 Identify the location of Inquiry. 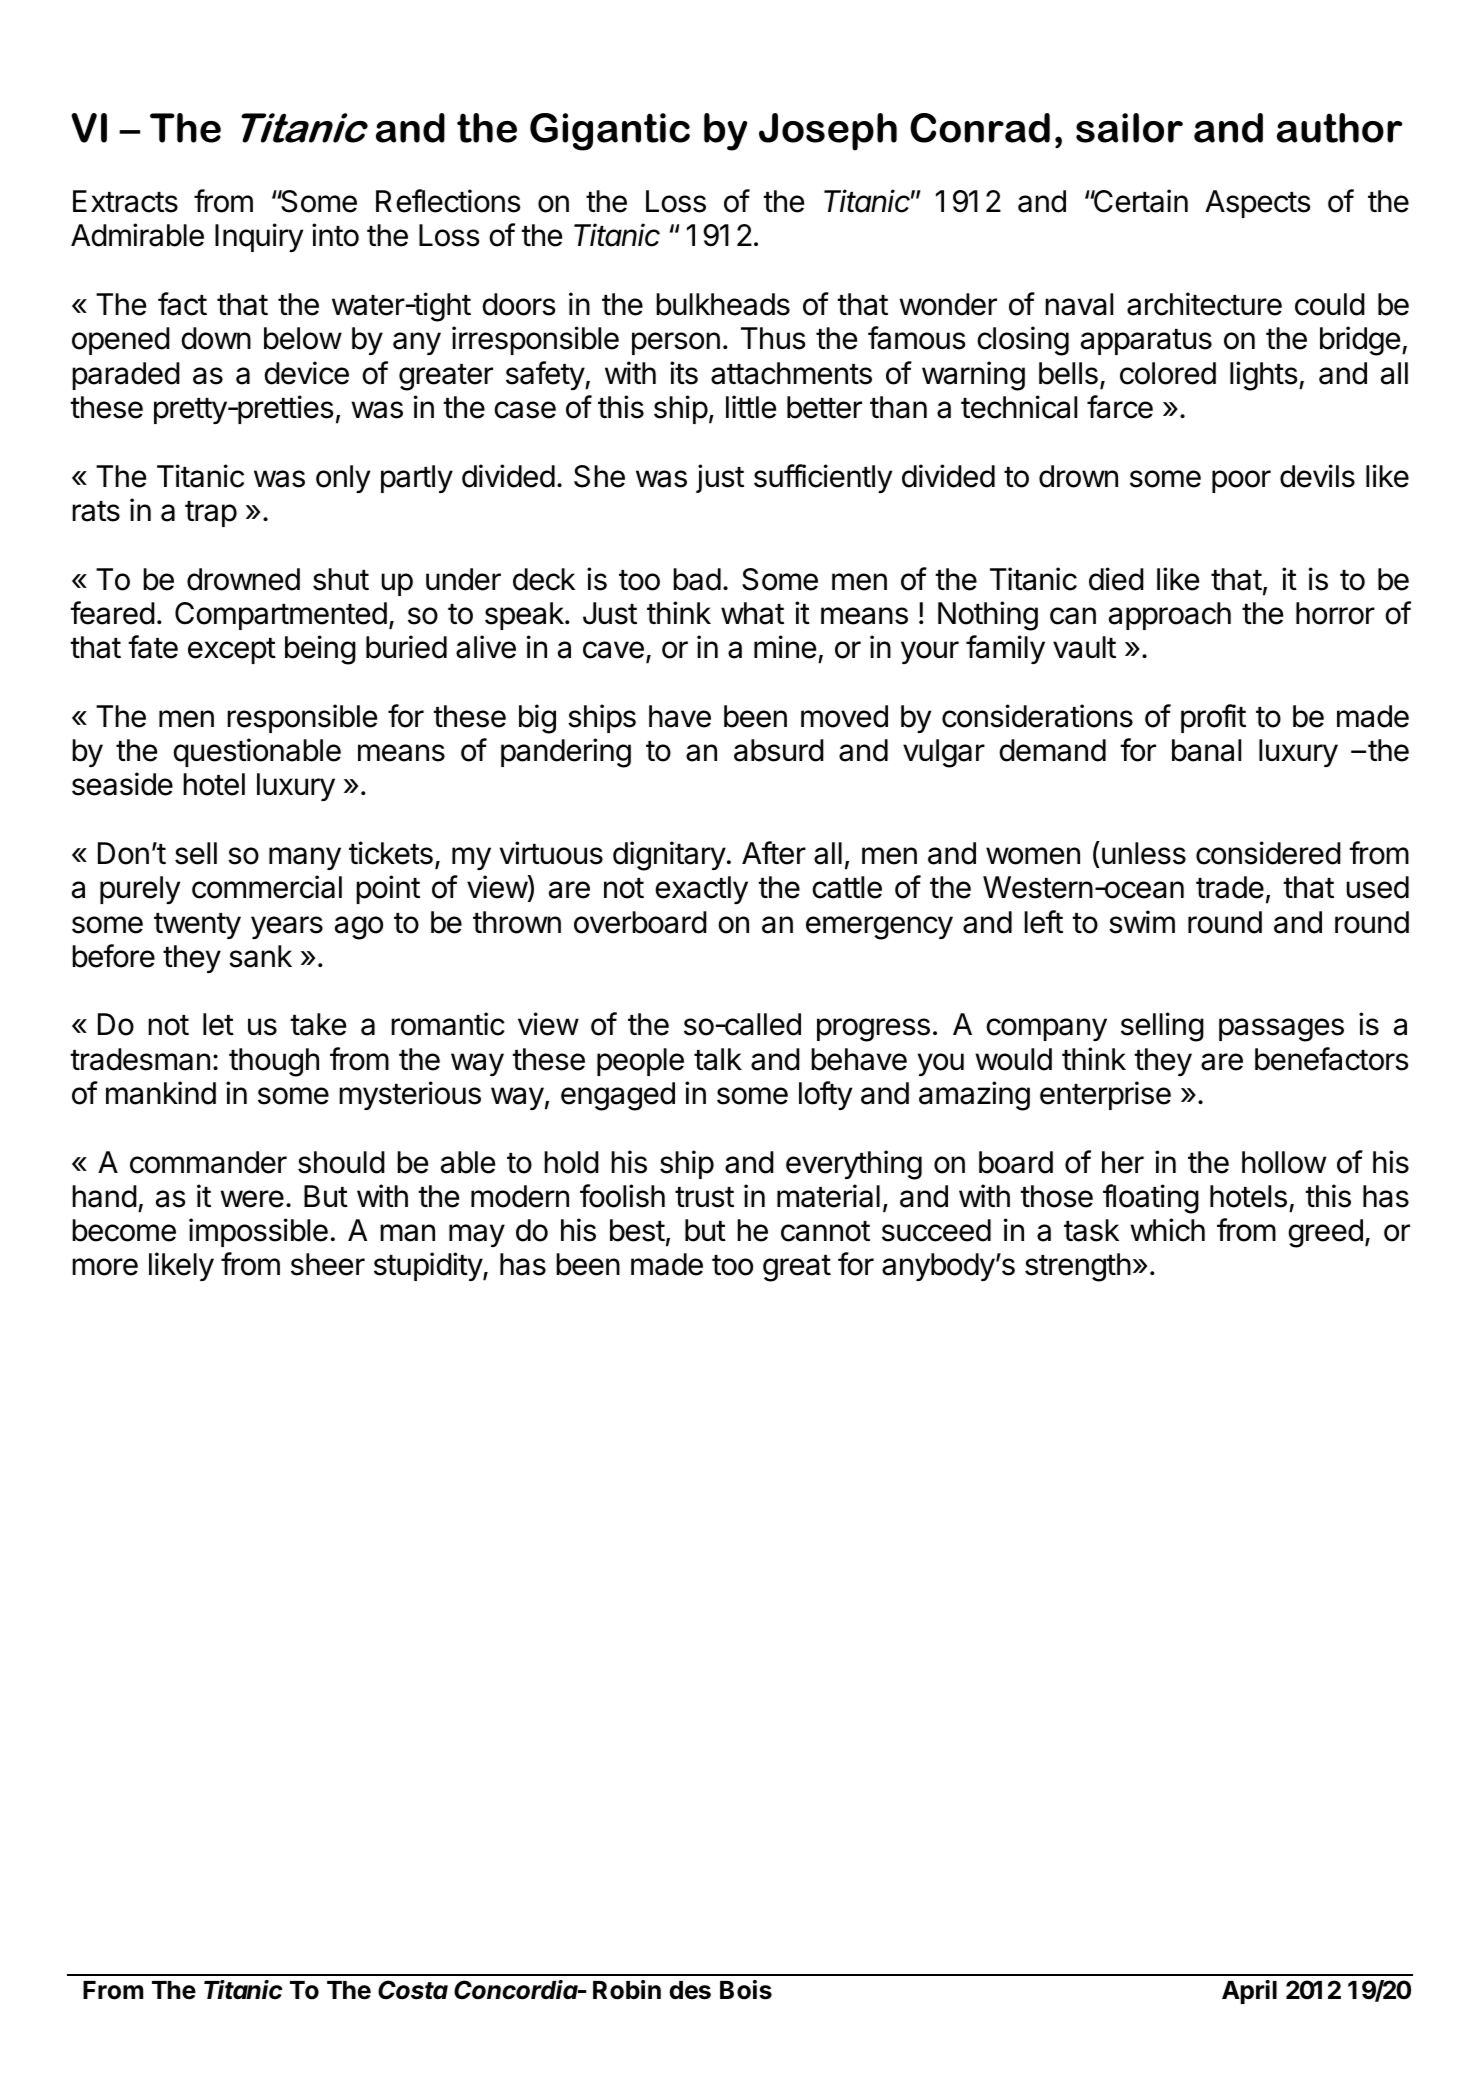
(259, 237).
